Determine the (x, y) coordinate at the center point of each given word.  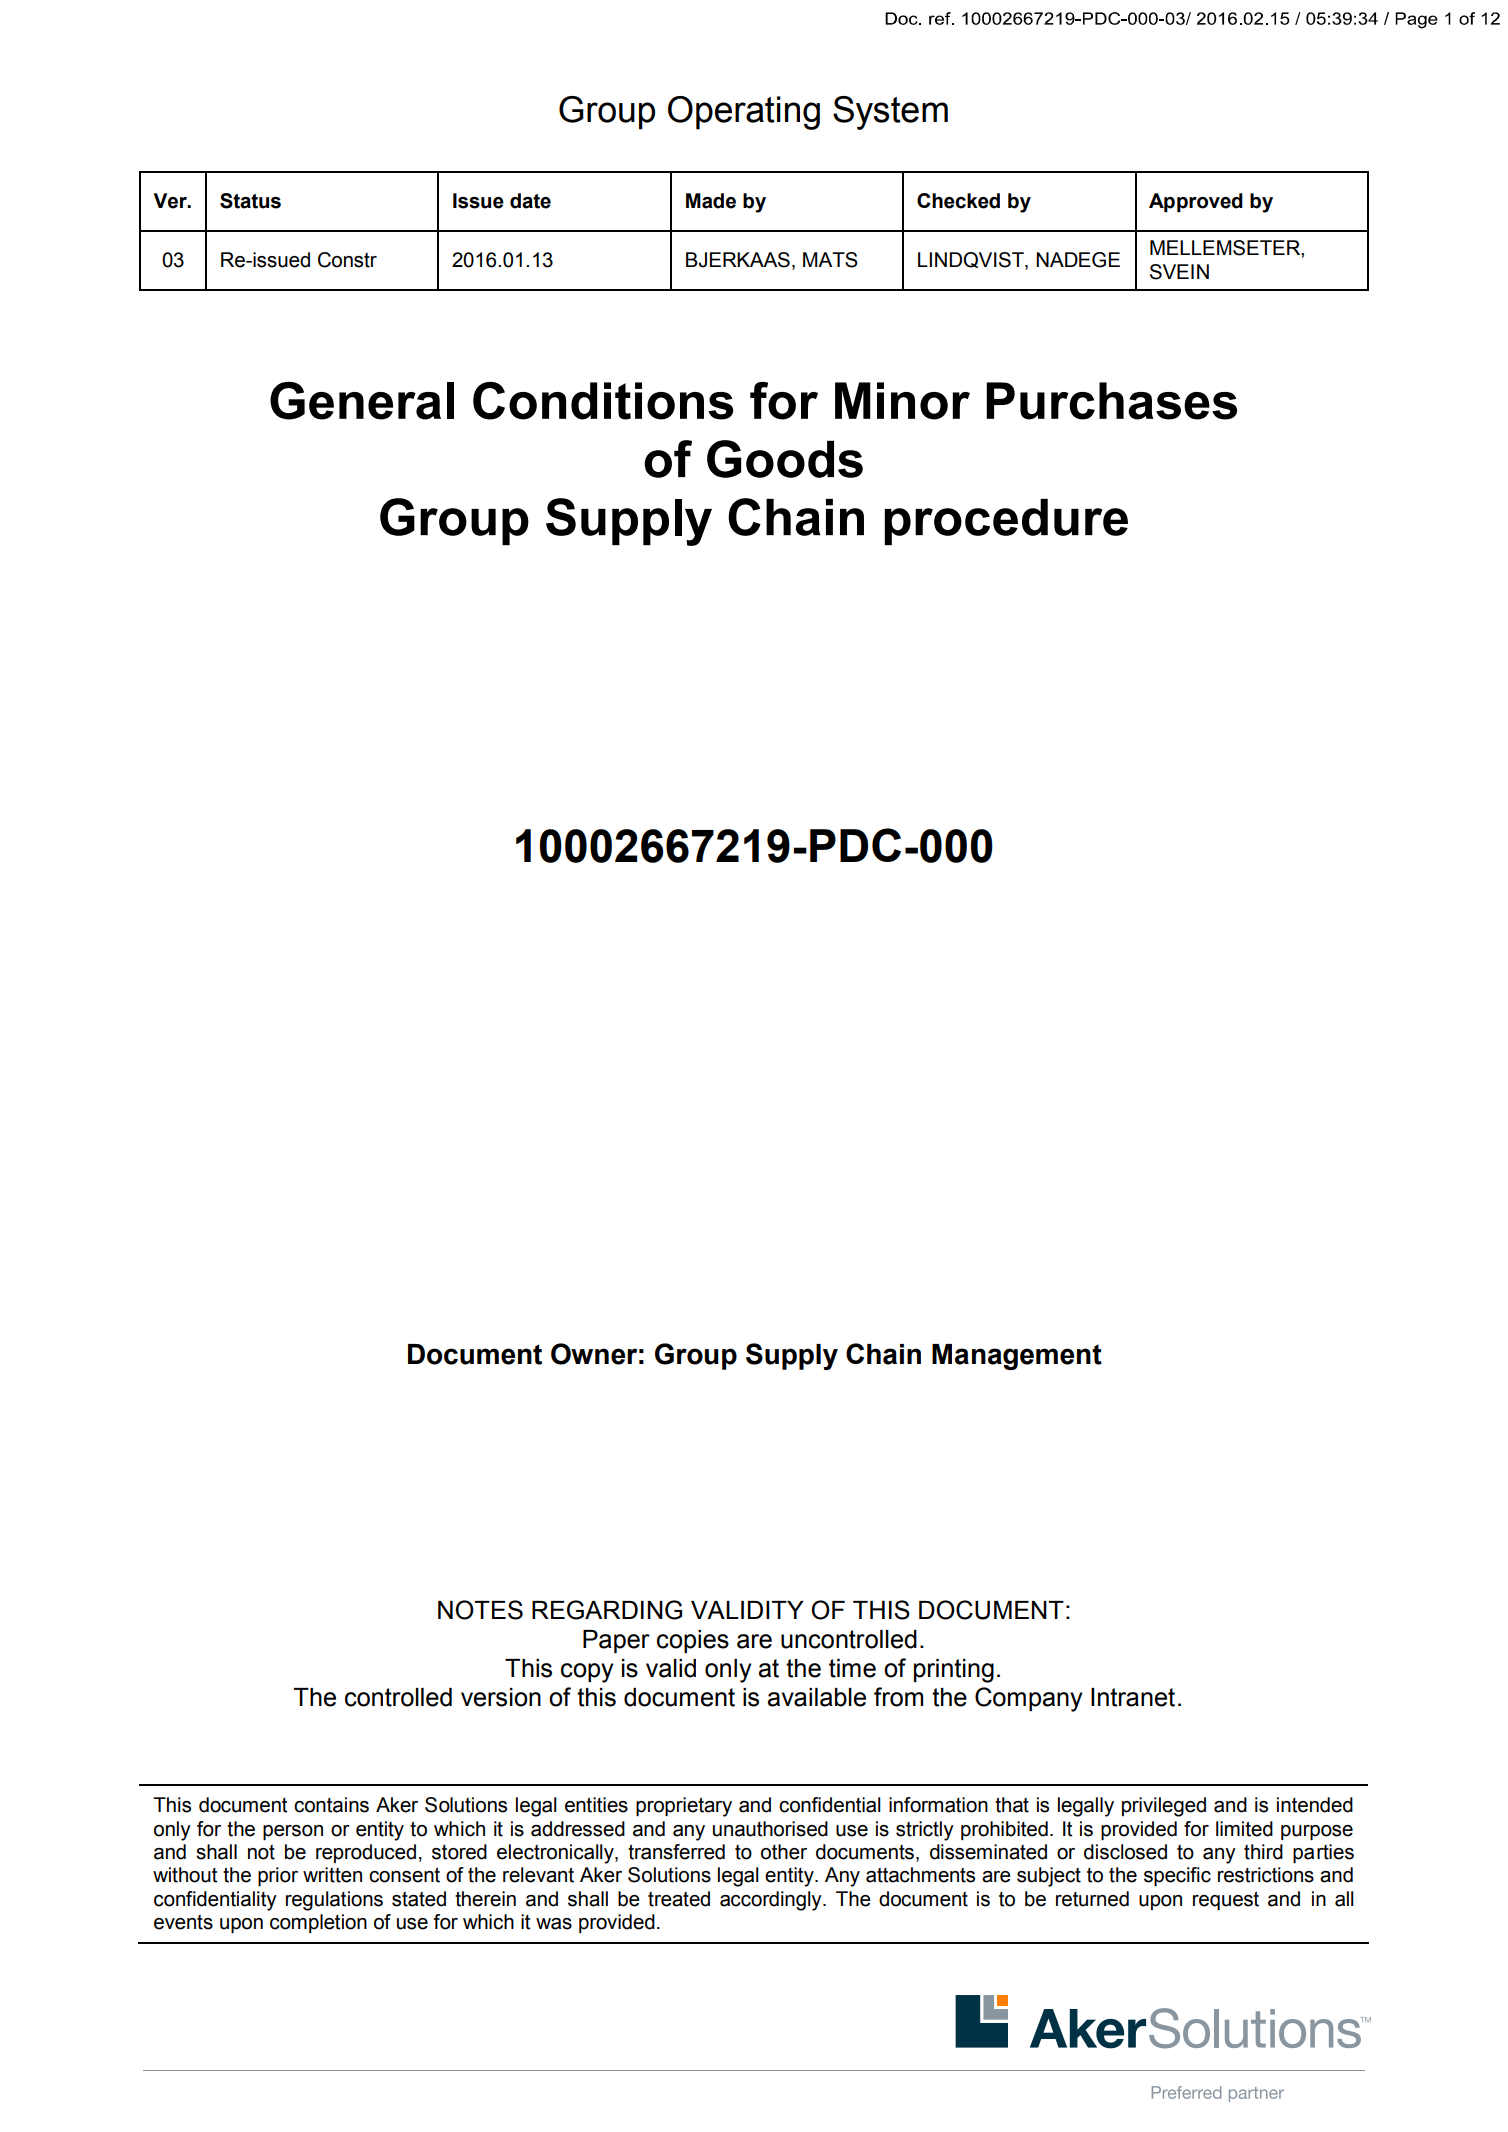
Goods (785, 459)
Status (250, 201)
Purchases (1111, 401)
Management (1017, 1357)
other (784, 1852)
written (332, 1875)
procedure (1006, 522)
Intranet (1133, 1697)
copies (693, 1641)
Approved (1196, 202)
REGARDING (607, 1610)
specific (1177, 1876)
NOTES (480, 1610)
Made (711, 201)
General (362, 401)
